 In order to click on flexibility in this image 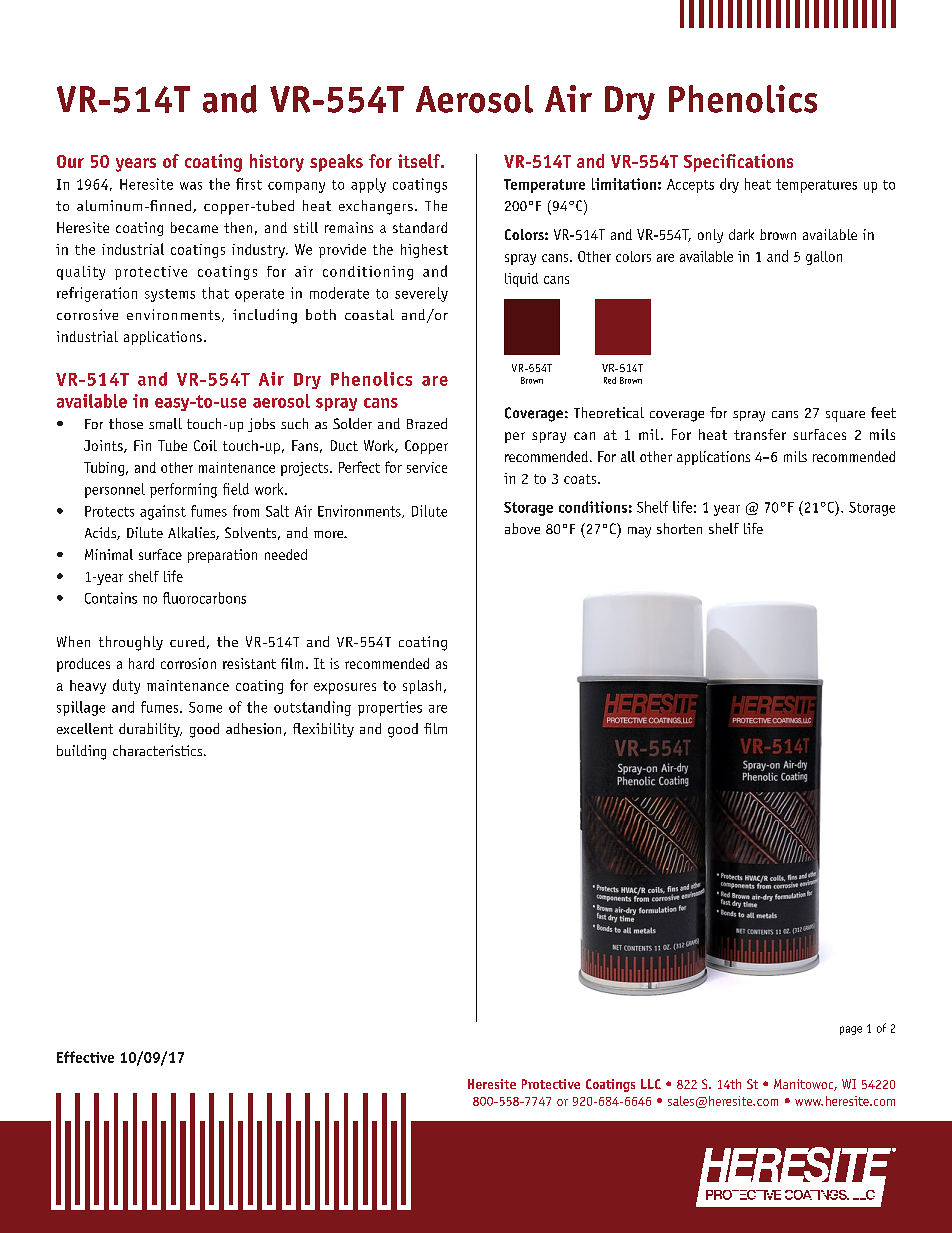, I will do `click(323, 730)`.
